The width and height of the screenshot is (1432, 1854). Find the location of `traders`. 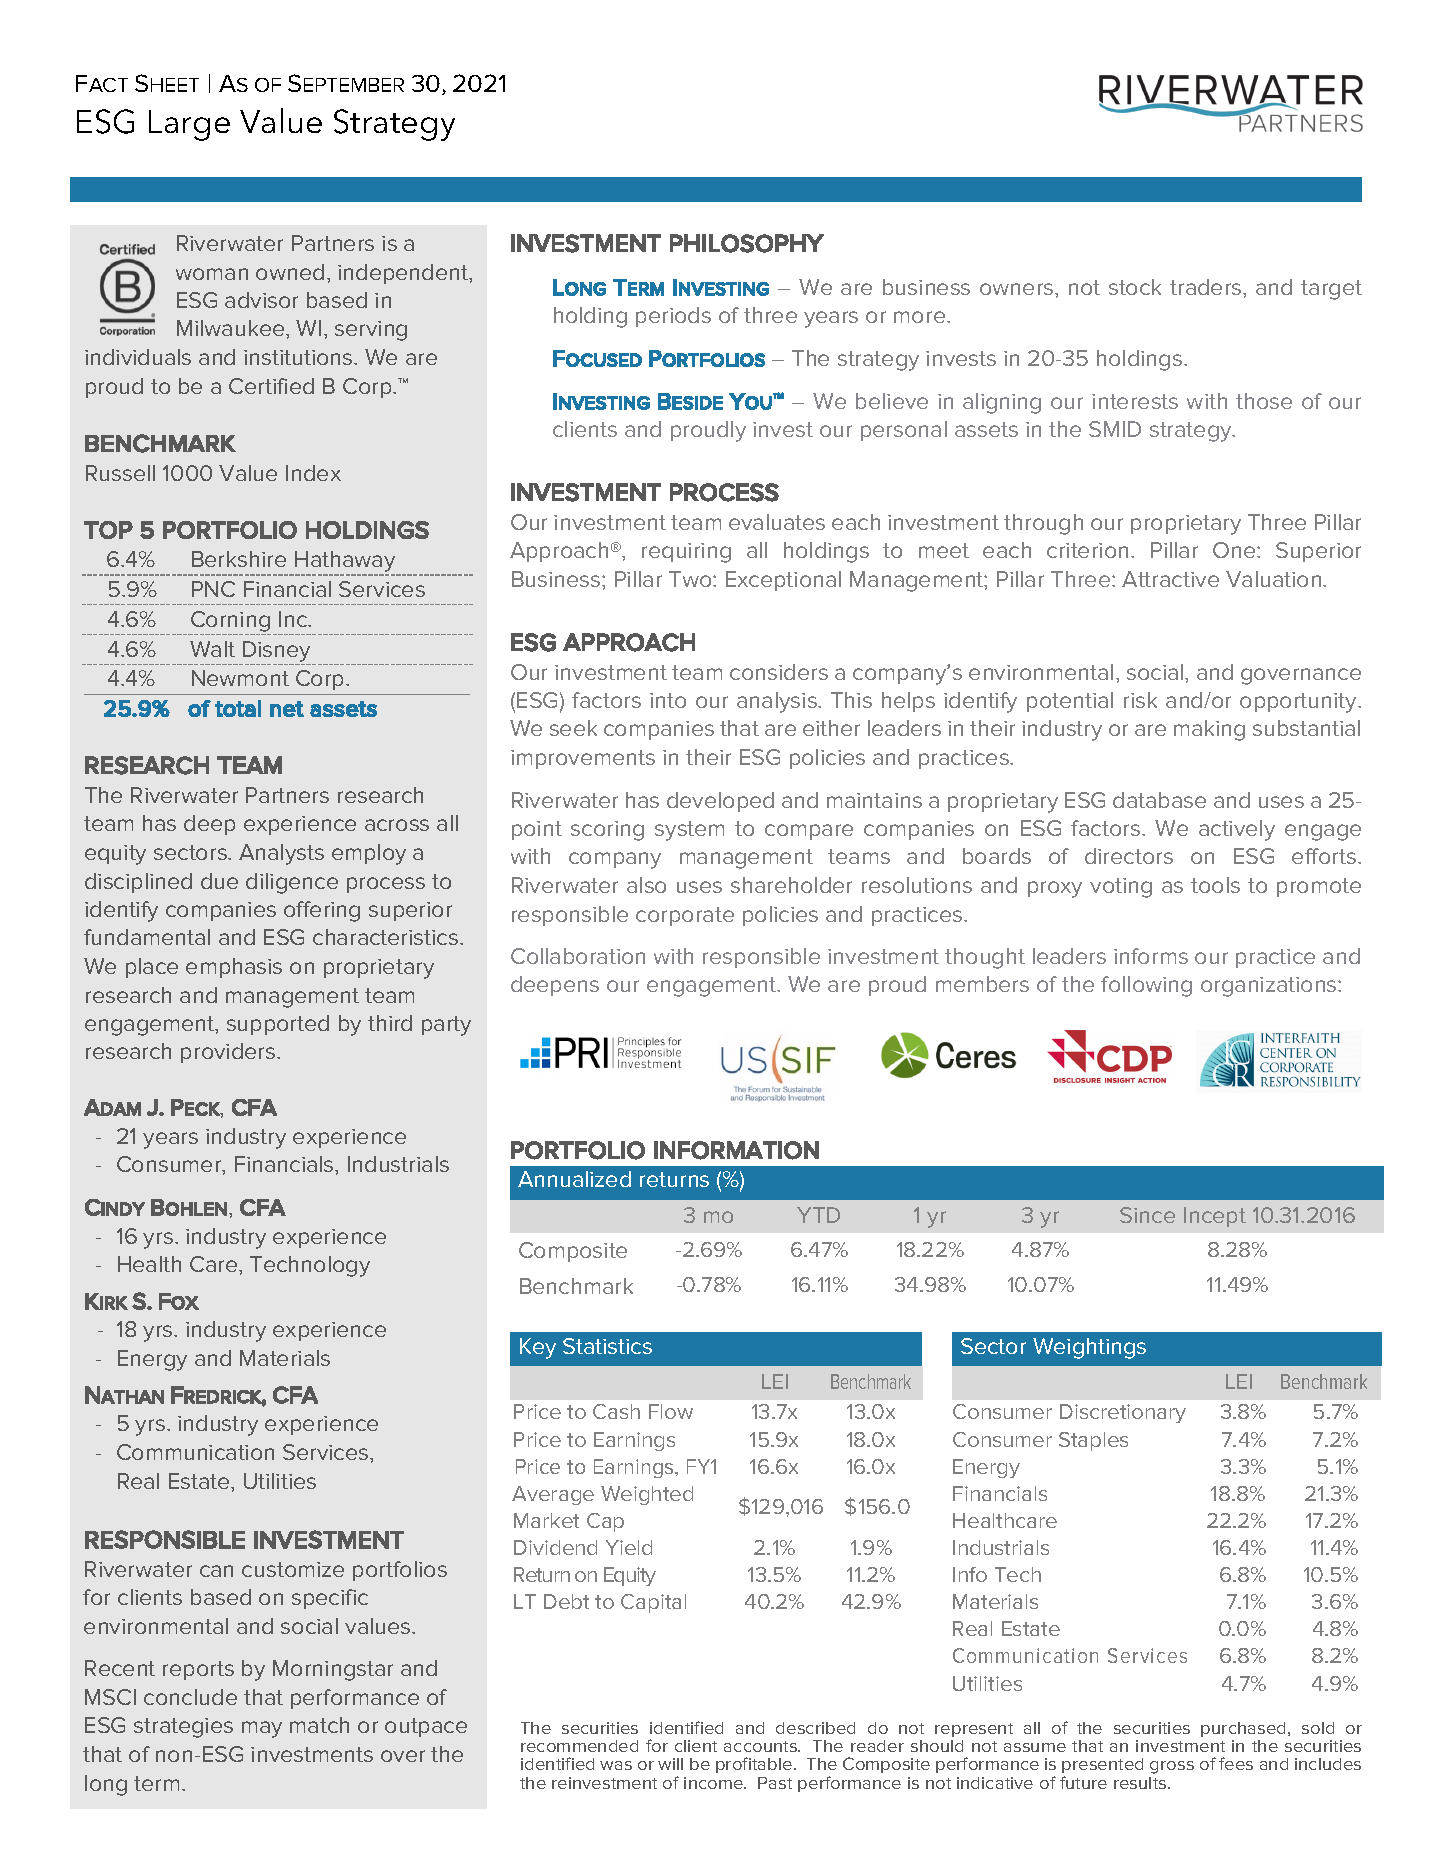

traders is located at coordinates (1207, 287).
